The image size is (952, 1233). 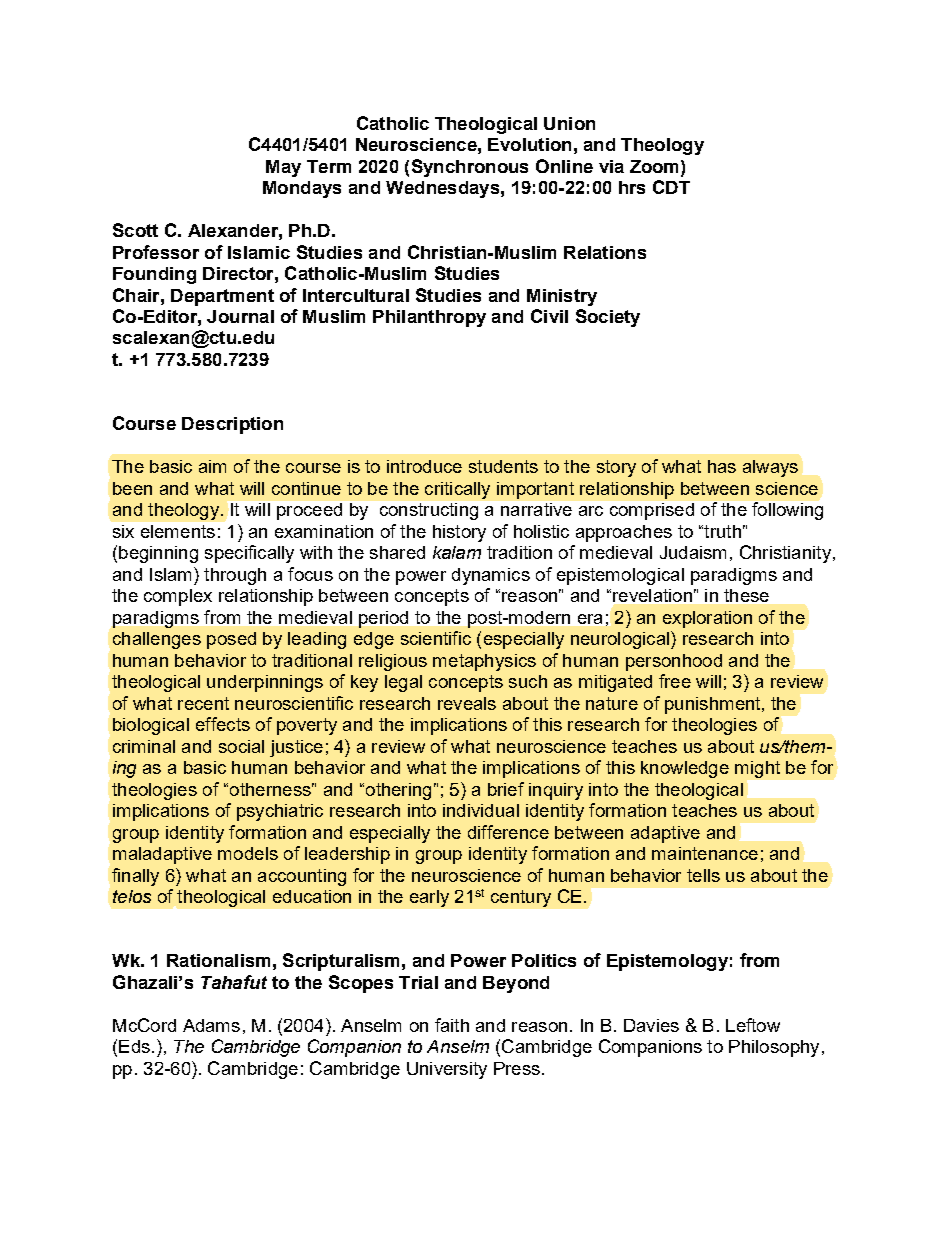 I want to click on Philanthropy, so click(x=429, y=318).
